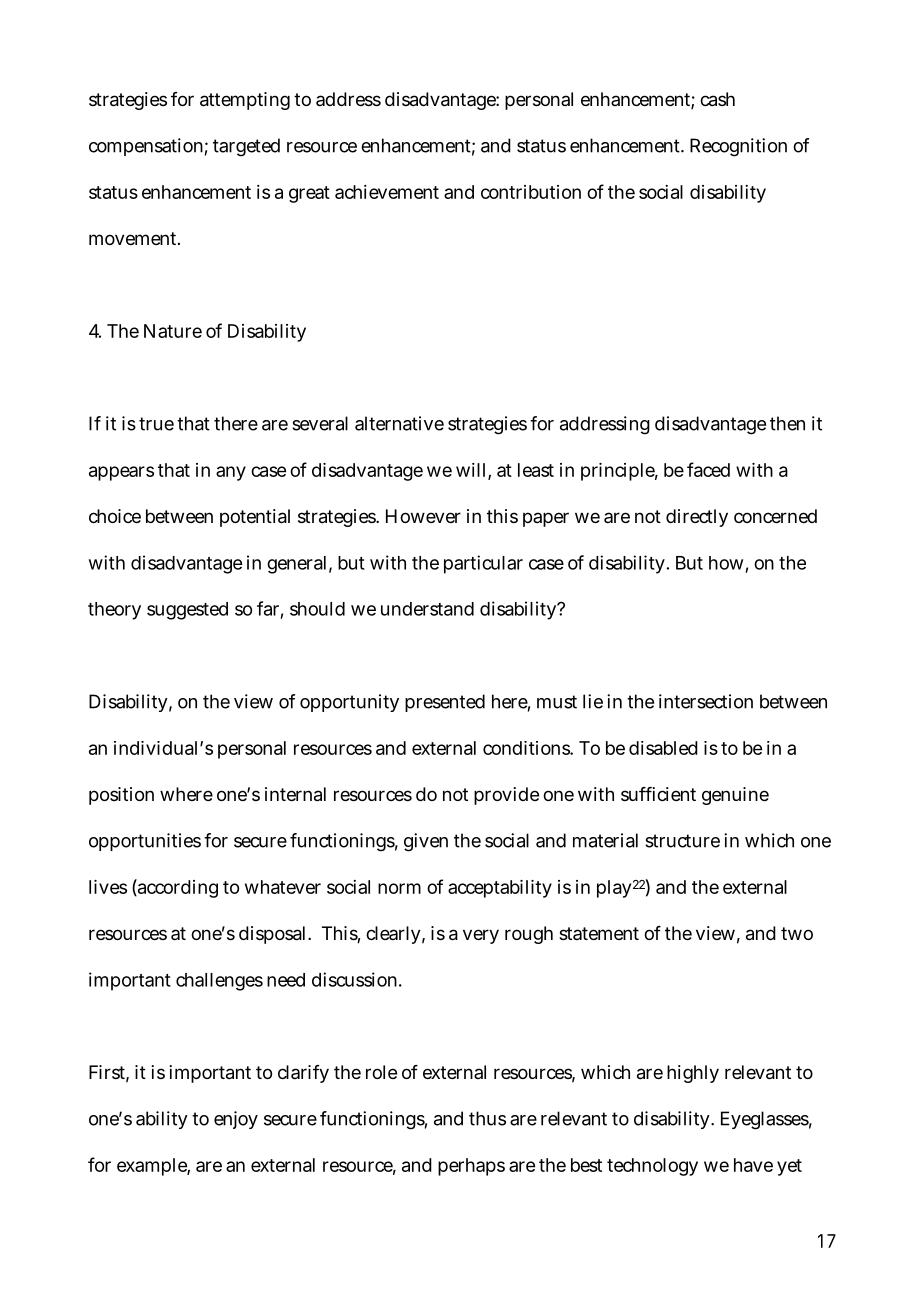  What do you see at coordinates (706, 701) in the screenshot?
I see `intersection` at bounding box center [706, 701].
